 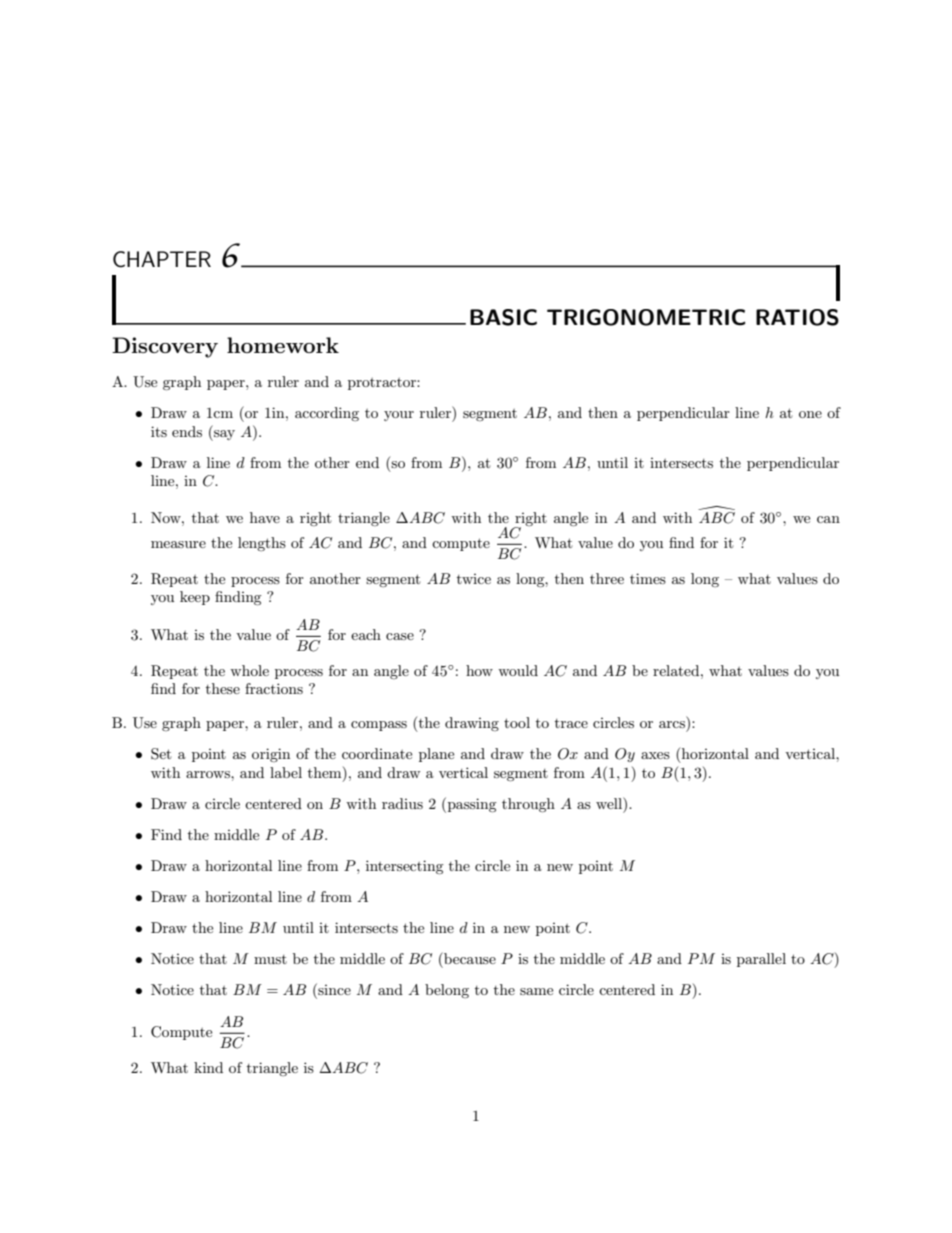 What do you see at coordinates (208, 1067) in the screenshot?
I see `kind` at bounding box center [208, 1067].
